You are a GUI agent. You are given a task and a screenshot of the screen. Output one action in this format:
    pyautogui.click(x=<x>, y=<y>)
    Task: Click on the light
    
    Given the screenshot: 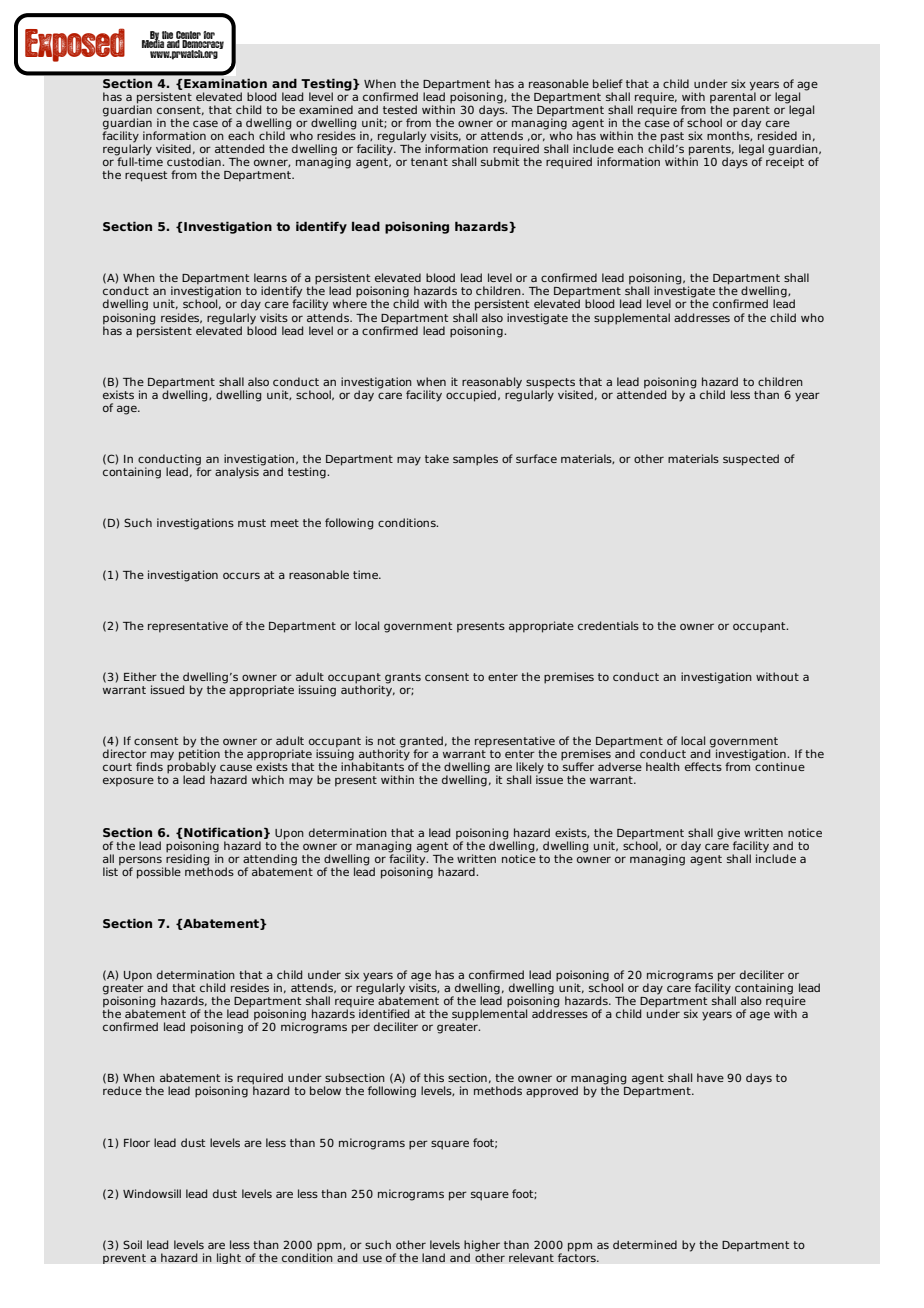 What is the action you would take?
    pyautogui.click(x=229, y=1258)
